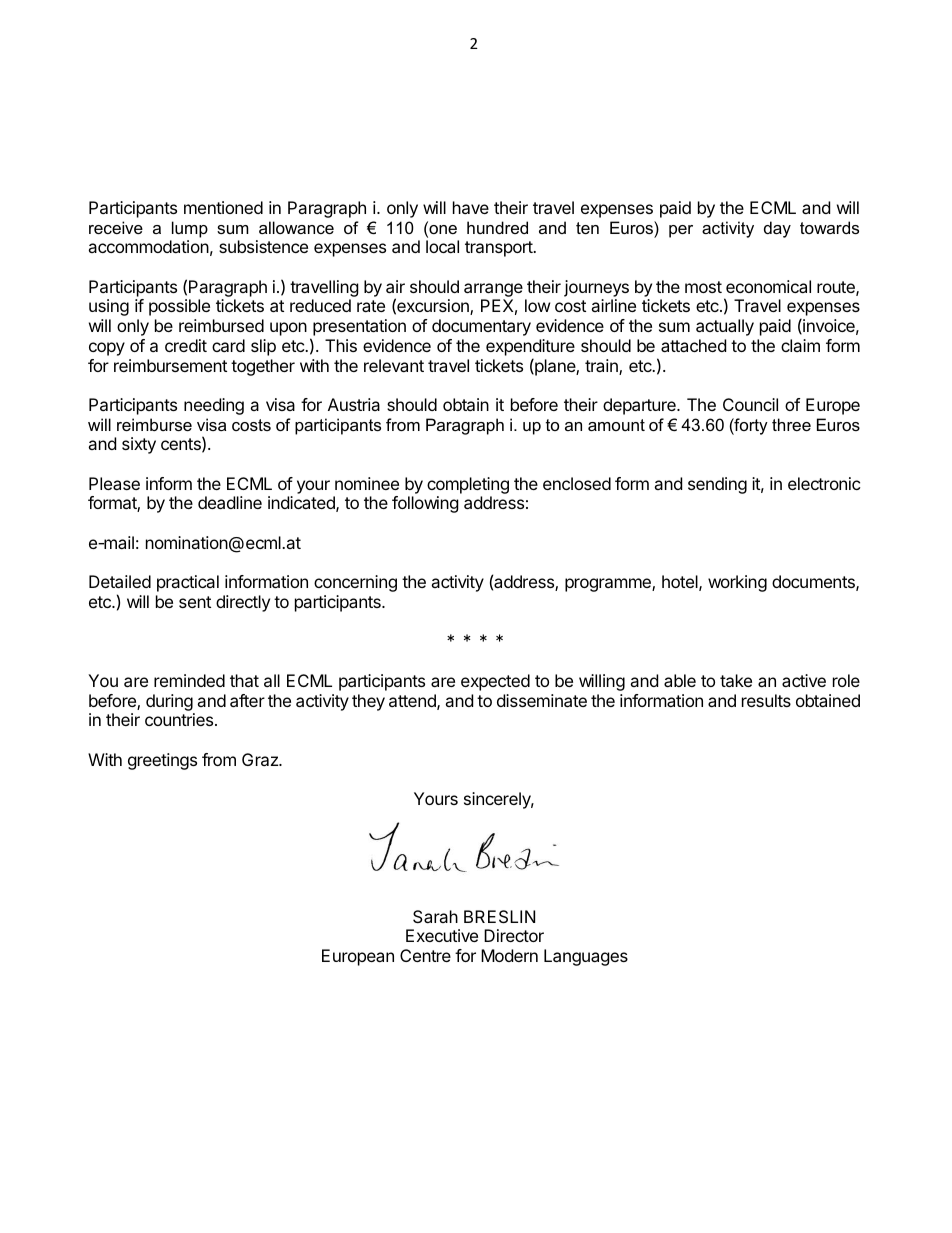 This document has height=1233, width=952. What do you see at coordinates (495, 682) in the document?
I see `expected` at bounding box center [495, 682].
